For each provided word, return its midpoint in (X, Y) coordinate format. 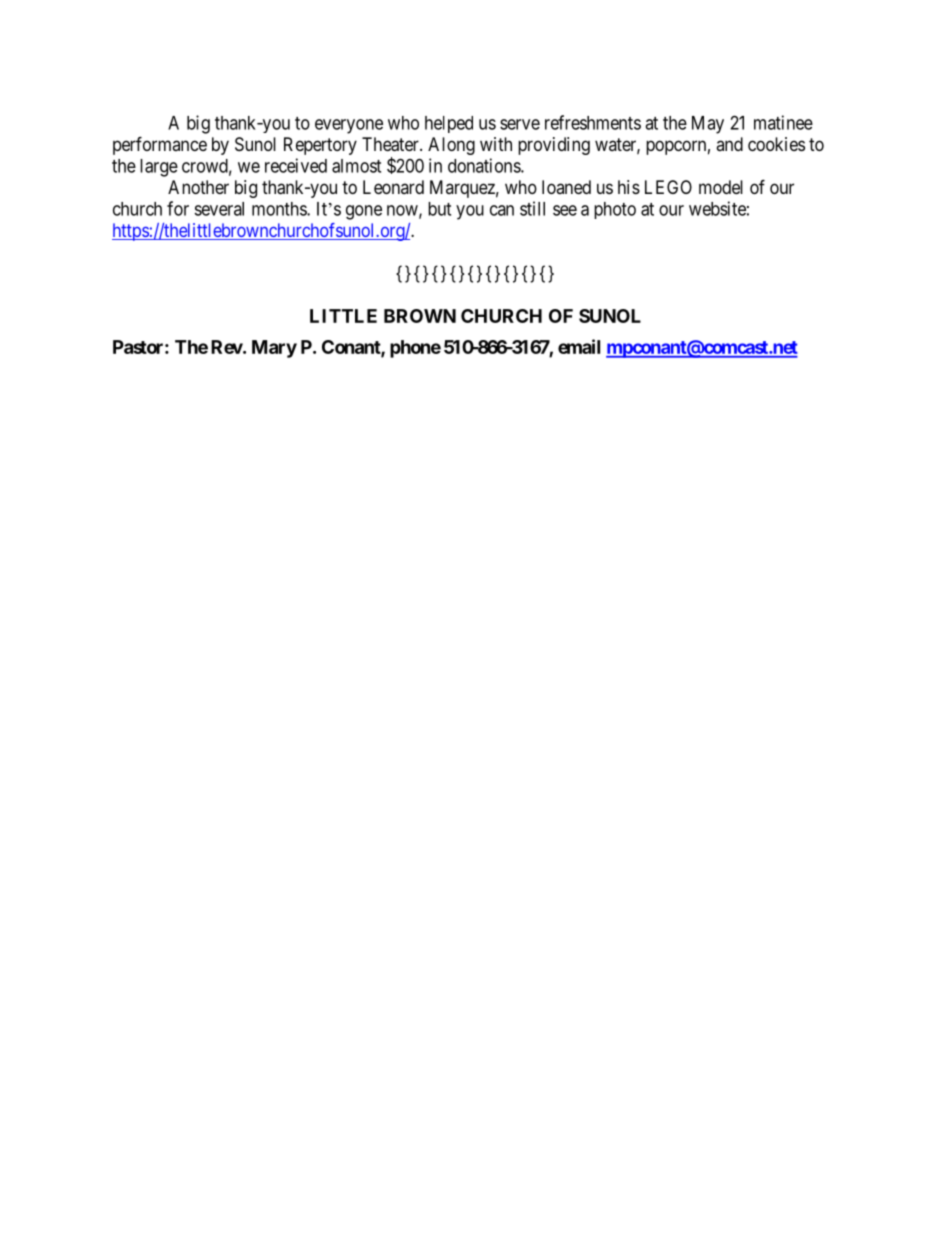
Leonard (393, 187)
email (579, 346)
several (219, 209)
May (708, 125)
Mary (274, 349)
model (721, 187)
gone (364, 212)
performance (160, 145)
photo (615, 210)
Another (198, 187)
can (502, 210)
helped (449, 124)
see (565, 210)
